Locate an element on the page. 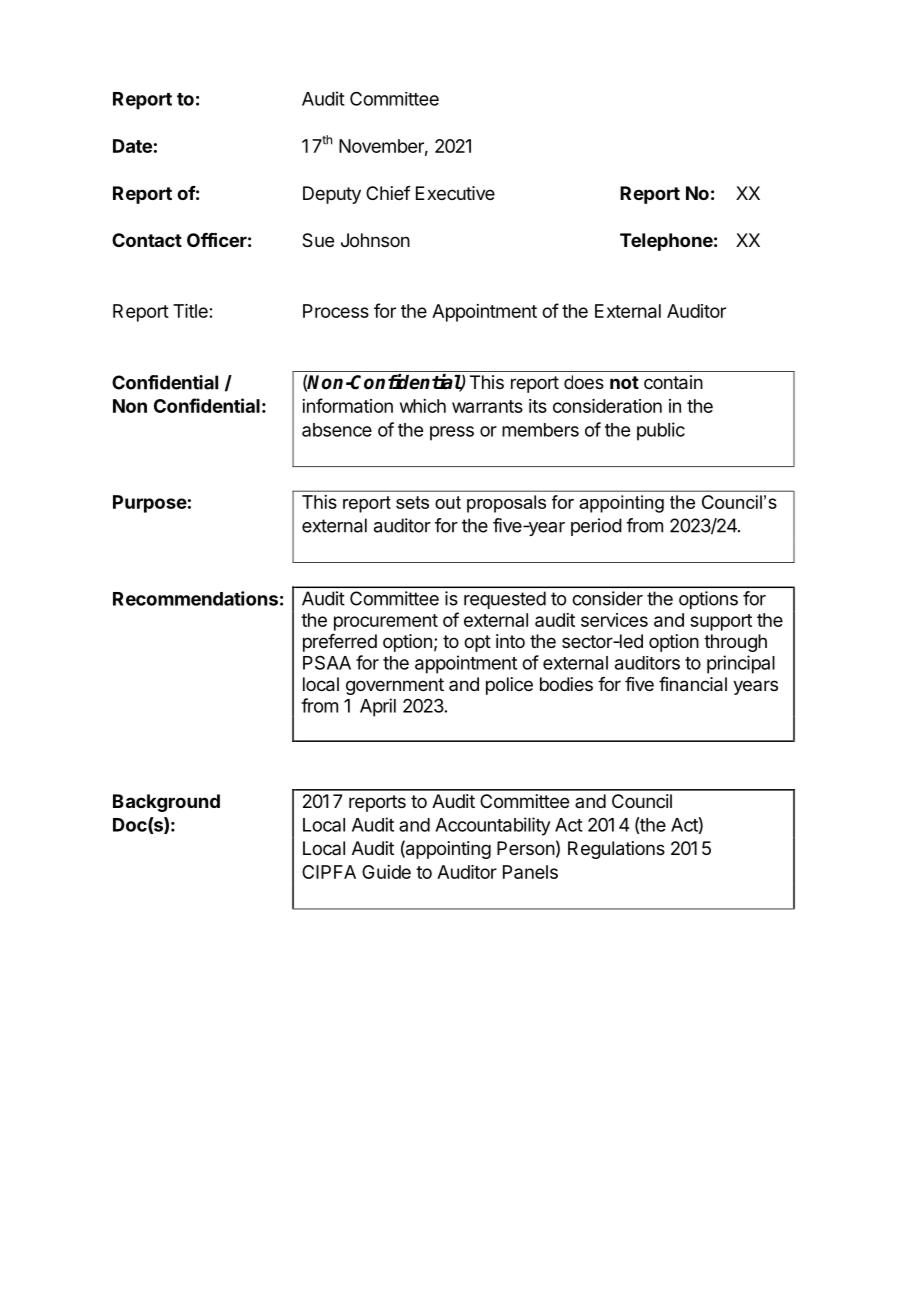 Image resolution: width=924 pixels, height=1308 pixels. period is located at coordinates (596, 527).
